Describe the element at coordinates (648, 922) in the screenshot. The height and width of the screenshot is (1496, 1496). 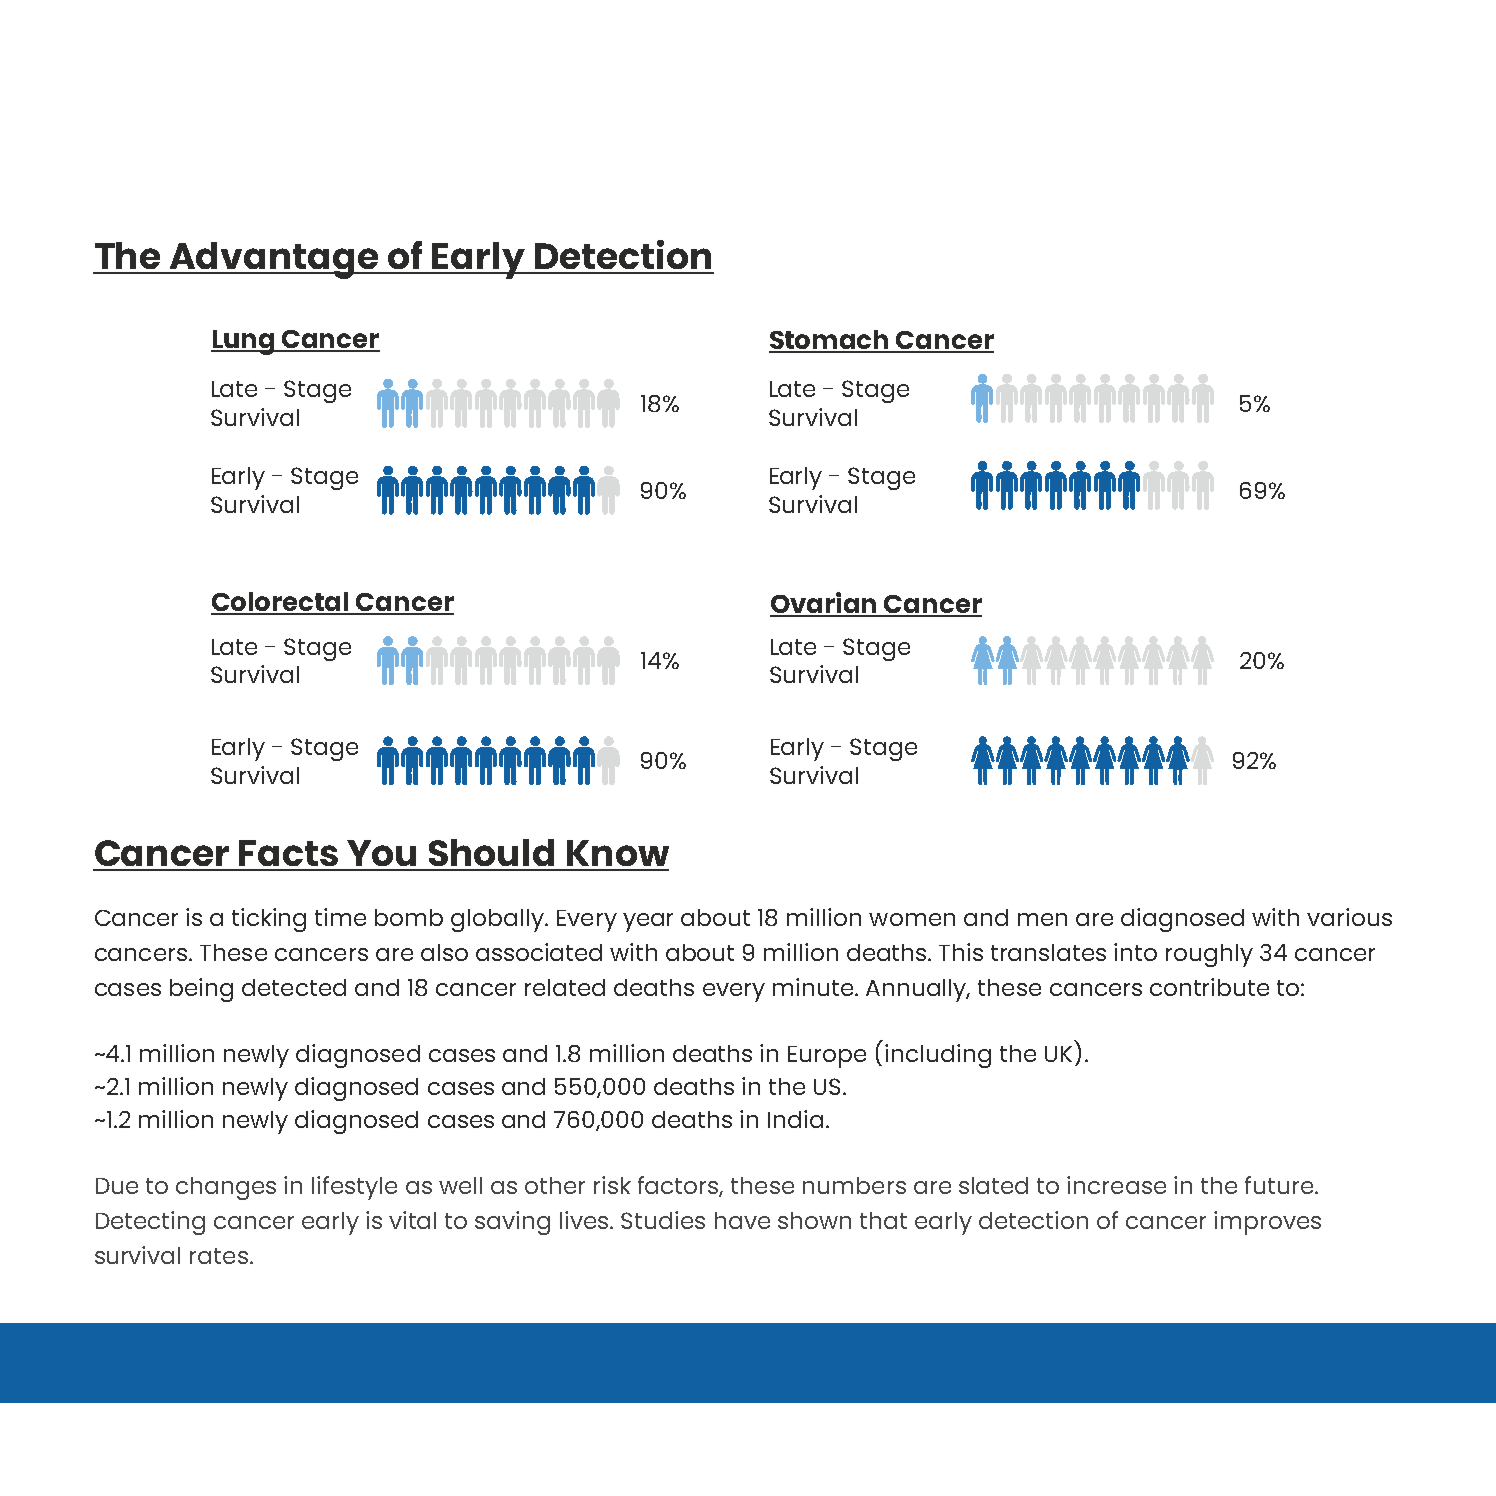
I see `year` at that location.
